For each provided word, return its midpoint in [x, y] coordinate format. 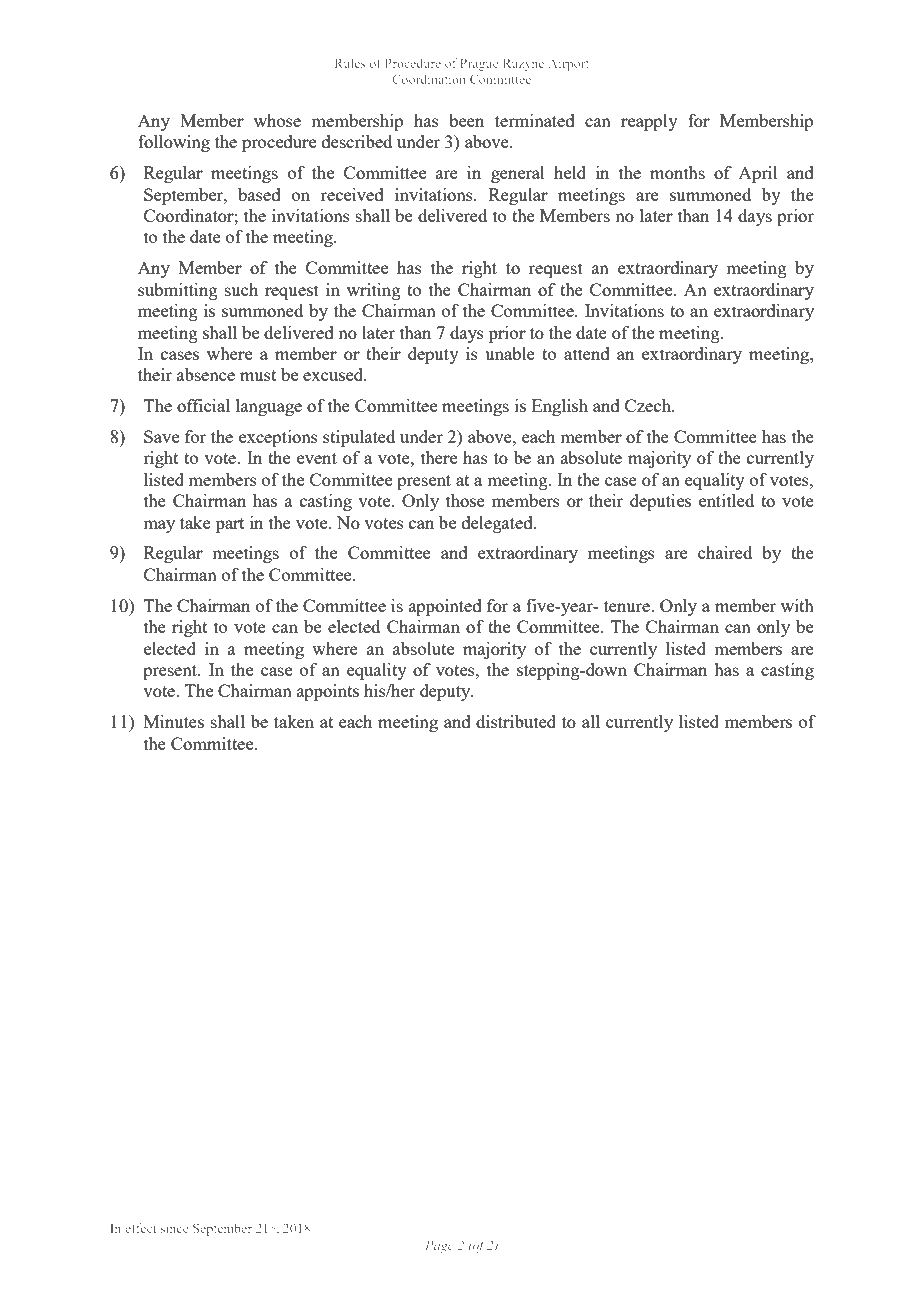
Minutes [174, 721]
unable [510, 353]
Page [439, 1246]
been [466, 120]
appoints [328, 692]
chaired [725, 552]
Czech [649, 405]
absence [206, 374]
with [797, 605]
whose [277, 120]
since [175, 1228]
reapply [649, 122]
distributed [516, 721]
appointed [445, 607]
